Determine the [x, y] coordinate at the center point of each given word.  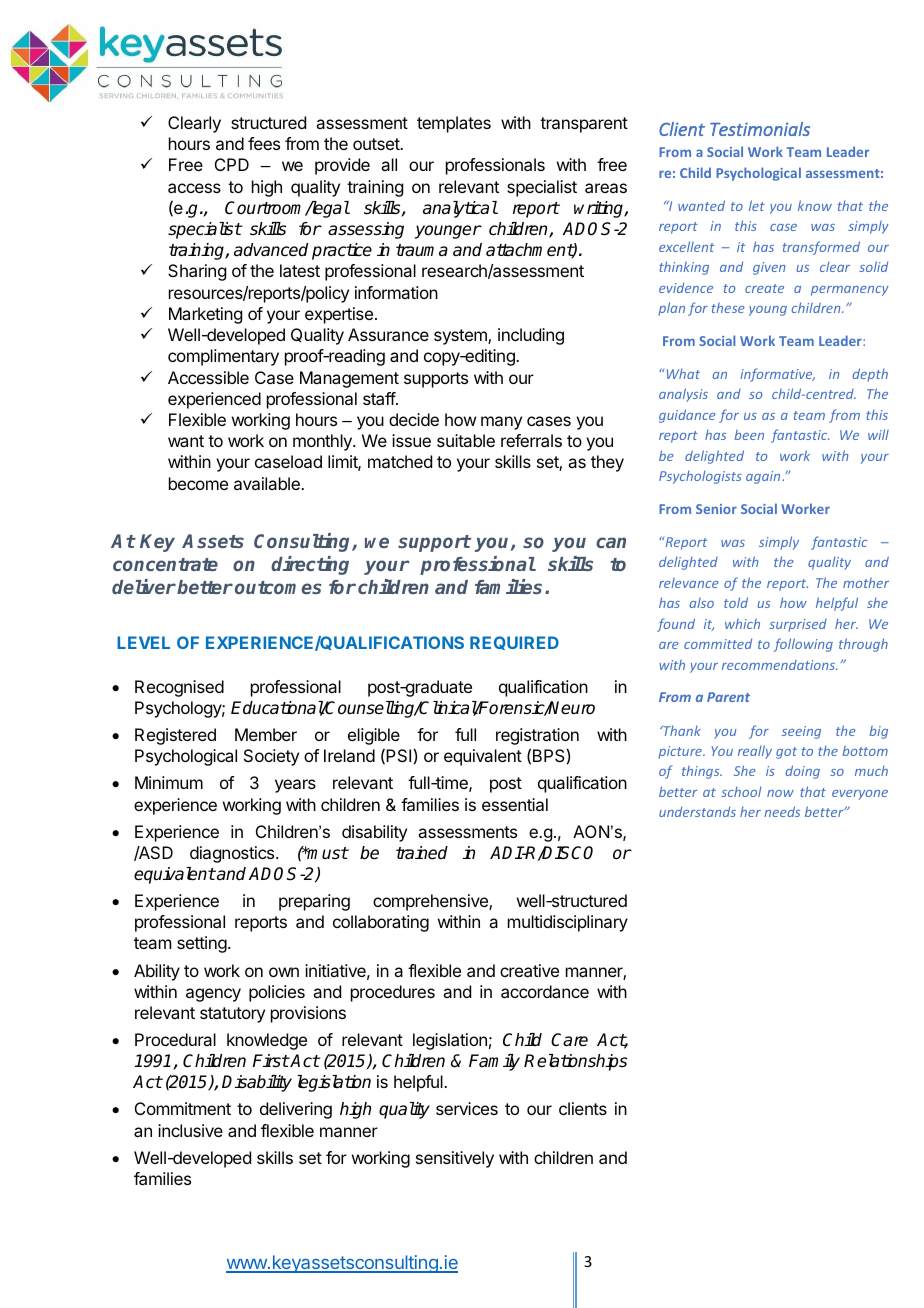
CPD [232, 164]
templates [454, 124]
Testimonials [760, 129]
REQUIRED [514, 643]
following [803, 645]
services [467, 1108]
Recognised [179, 688]
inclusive [190, 1130]
